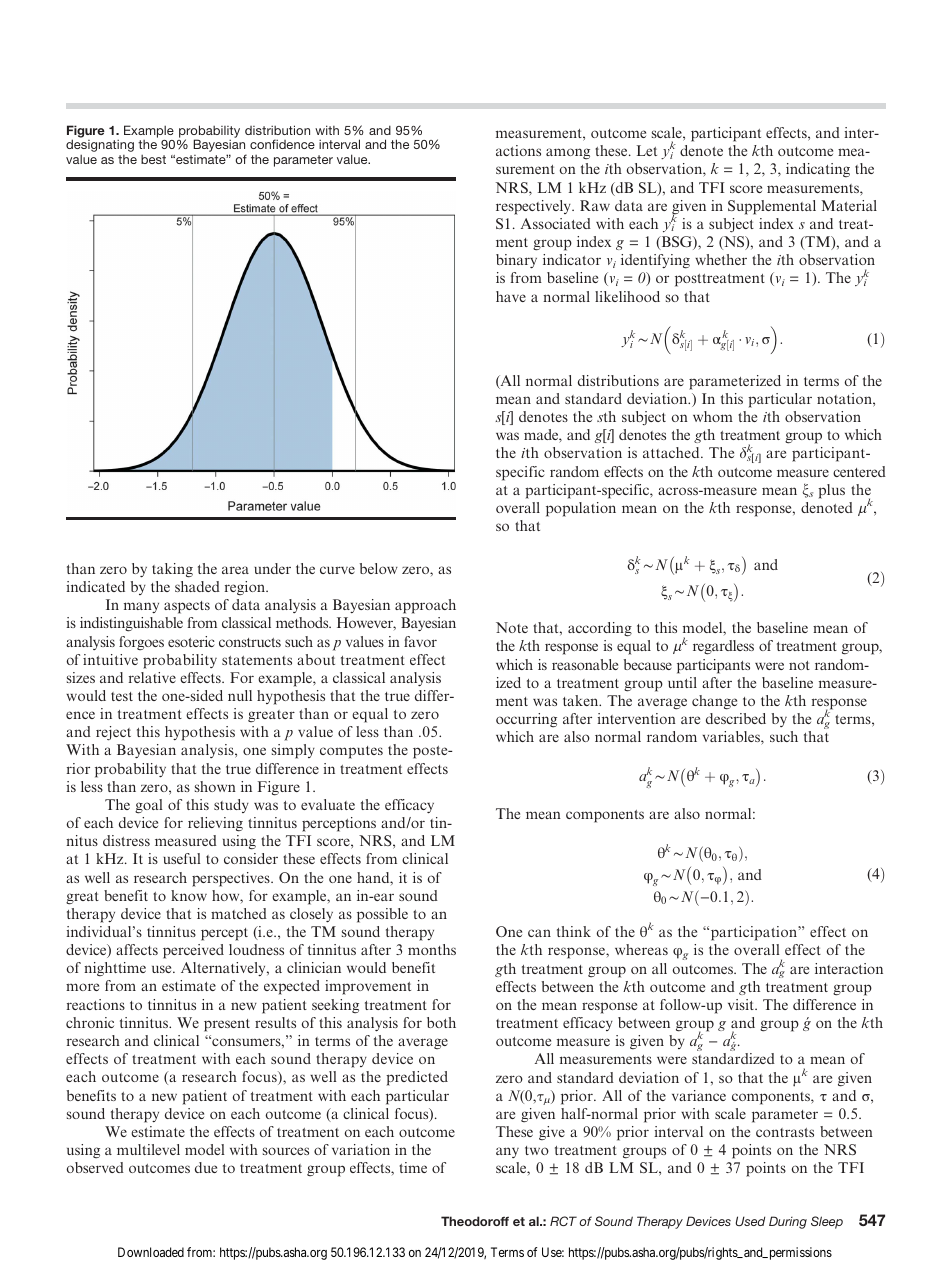  Describe the element at coordinates (172, 570) in the screenshot. I see `taking` at that location.
